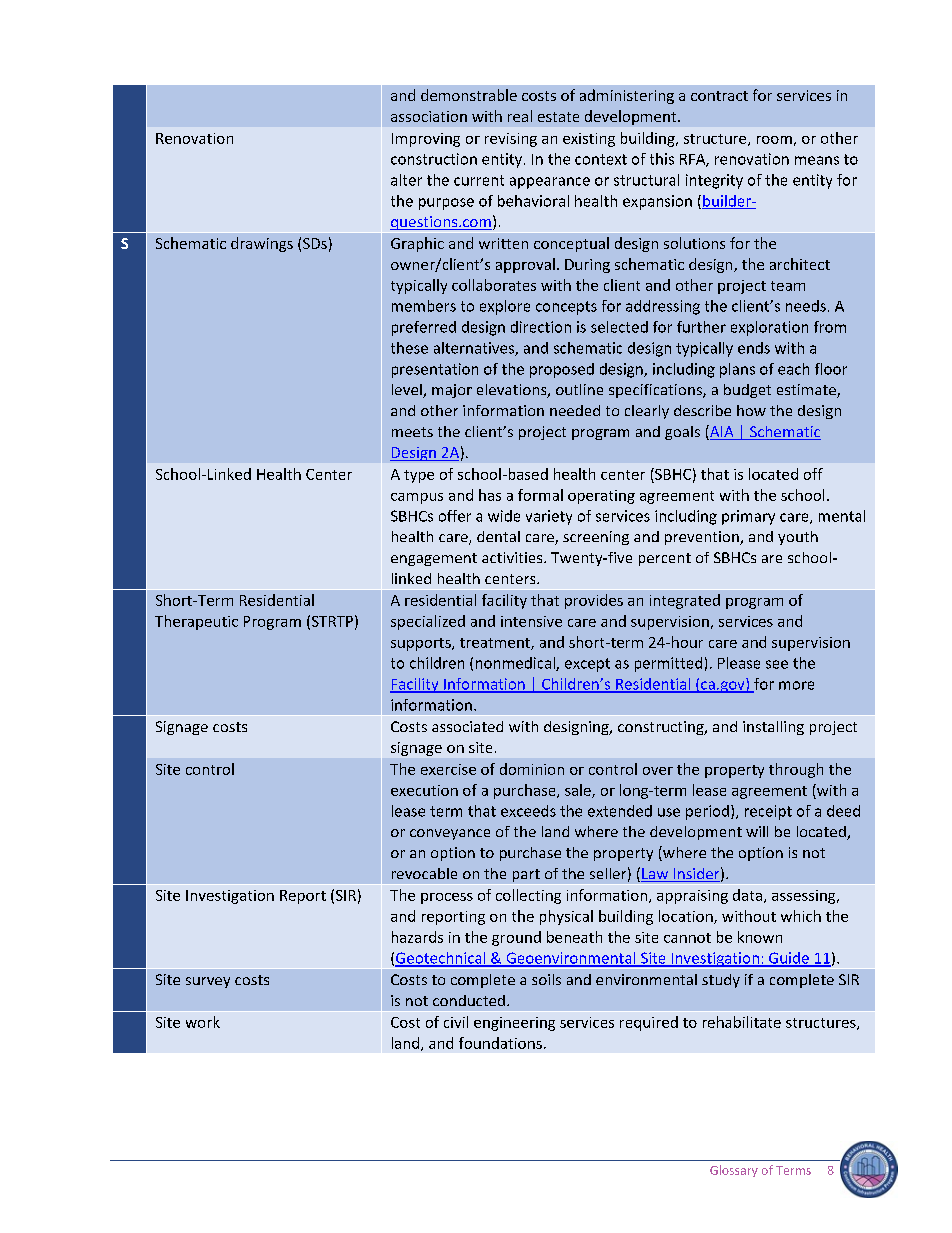 The image size is (952, 1233). I want to click on drawings, so click(262, 244).
